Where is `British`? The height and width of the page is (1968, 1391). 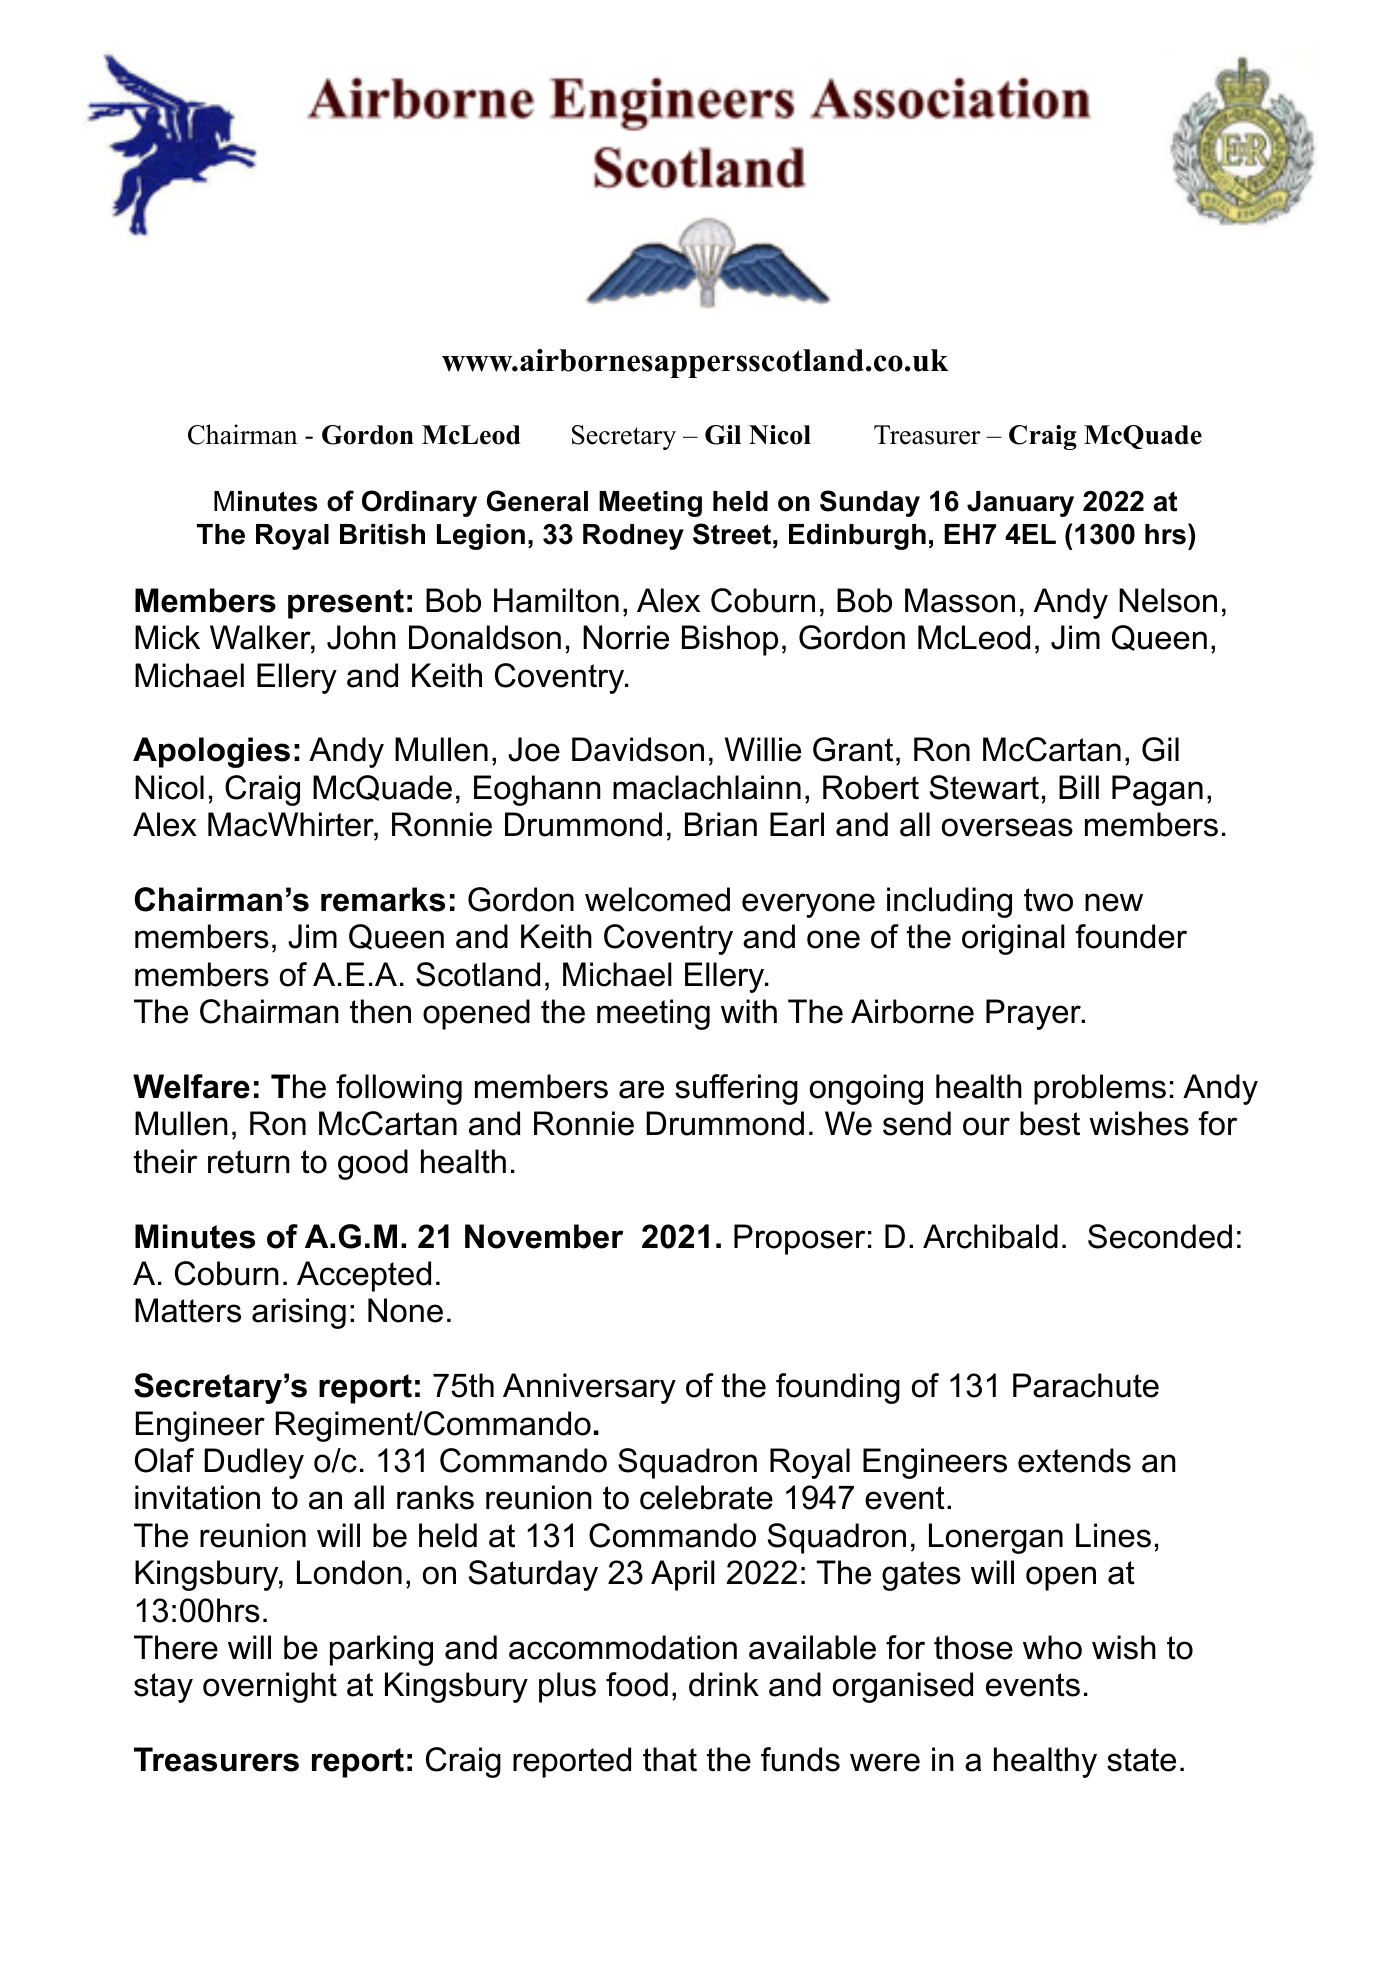
British is located at coordinates (382, 534).
